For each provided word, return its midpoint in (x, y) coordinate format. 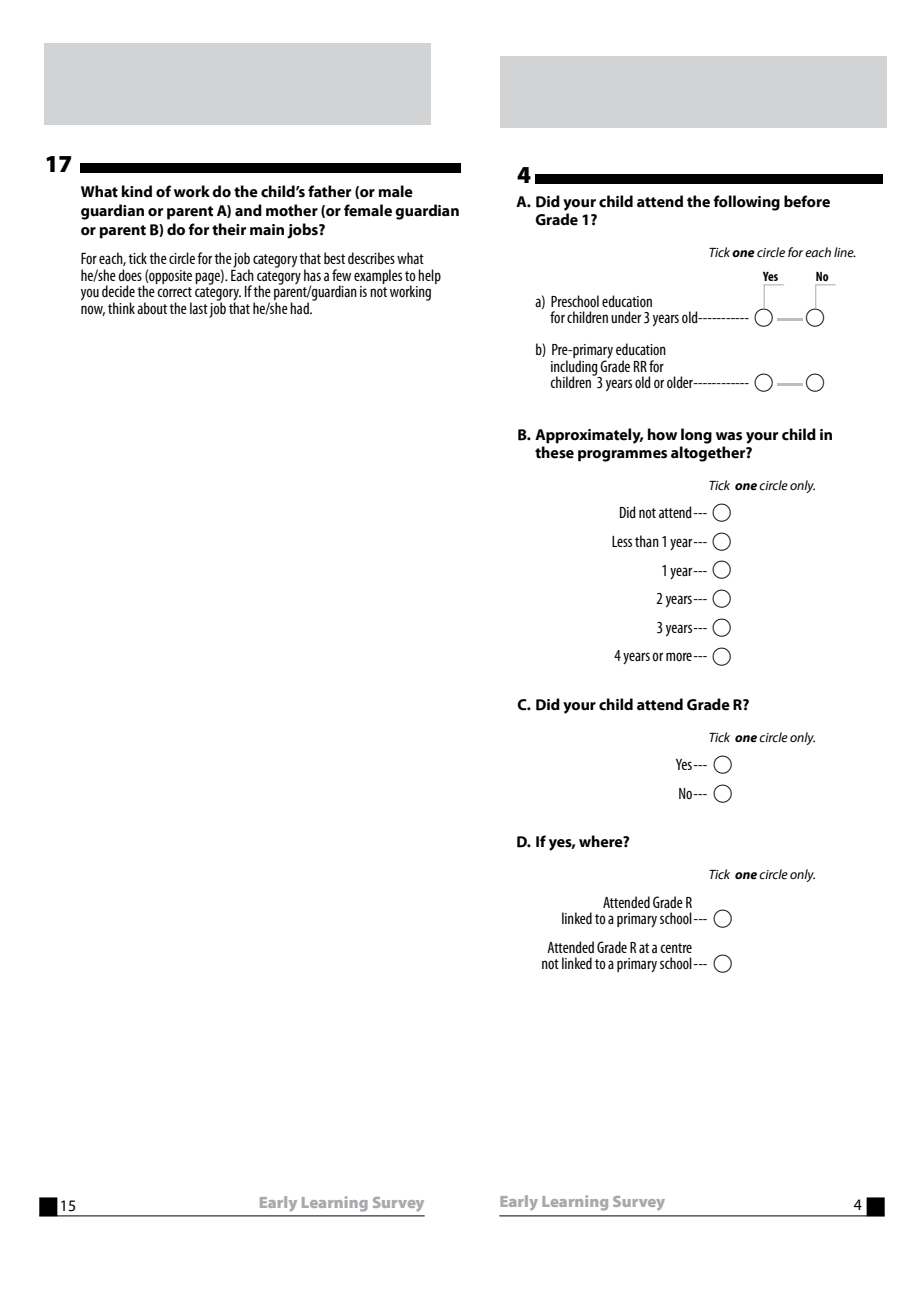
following (746, 203)
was (729, 436)
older (681, 382)
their (229, 229)
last (199, 308)
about (152, 308)
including (575, 369)
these (554, 452)
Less (622, 541)
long (696, 436)
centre (676, 948)
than (647, 541)
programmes (622, 456)
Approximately (589, 436)
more (680, 656)
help (429, 276)
